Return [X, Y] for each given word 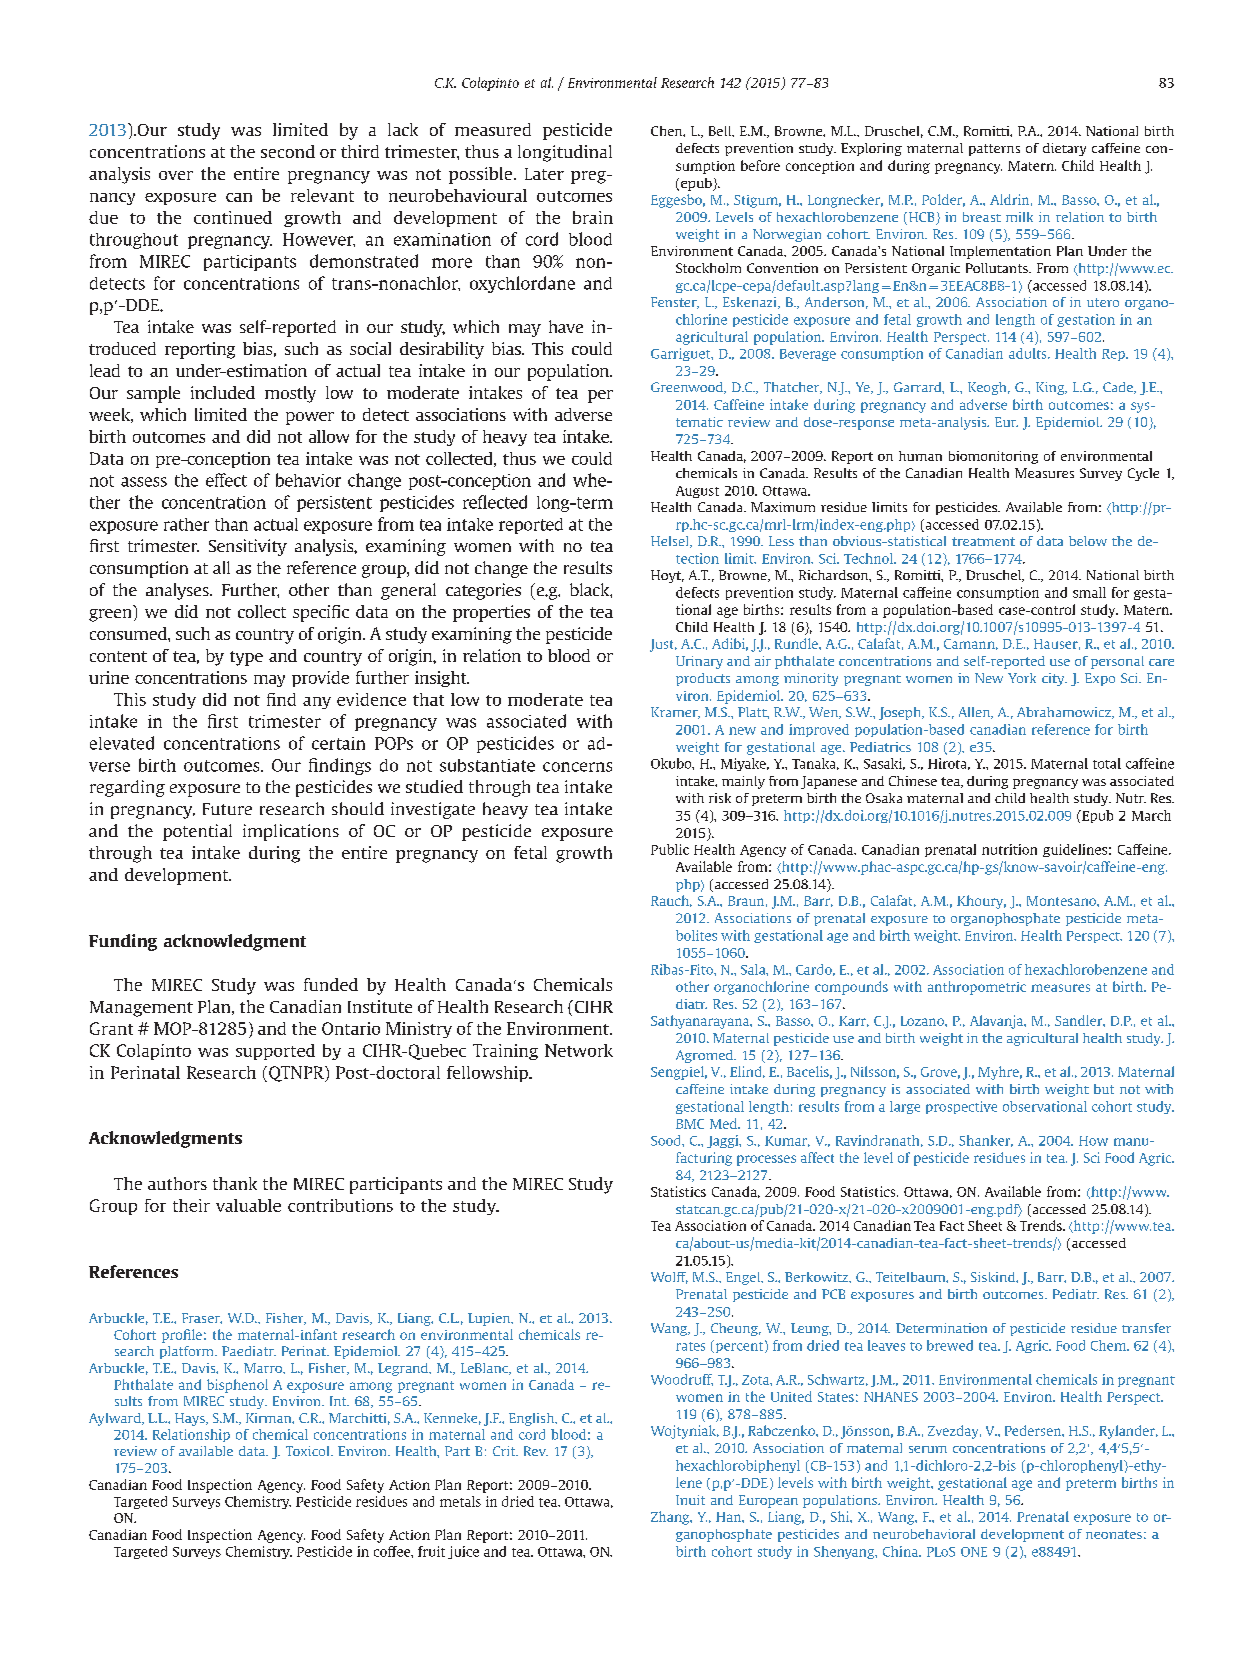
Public [670, 849]
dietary [1064, 149]
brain [593, 217]
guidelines [1075, 850]
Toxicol [309, 1451]
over [176, 175]
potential [197, 832]
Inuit [690, 1500]
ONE [974, 1552]
